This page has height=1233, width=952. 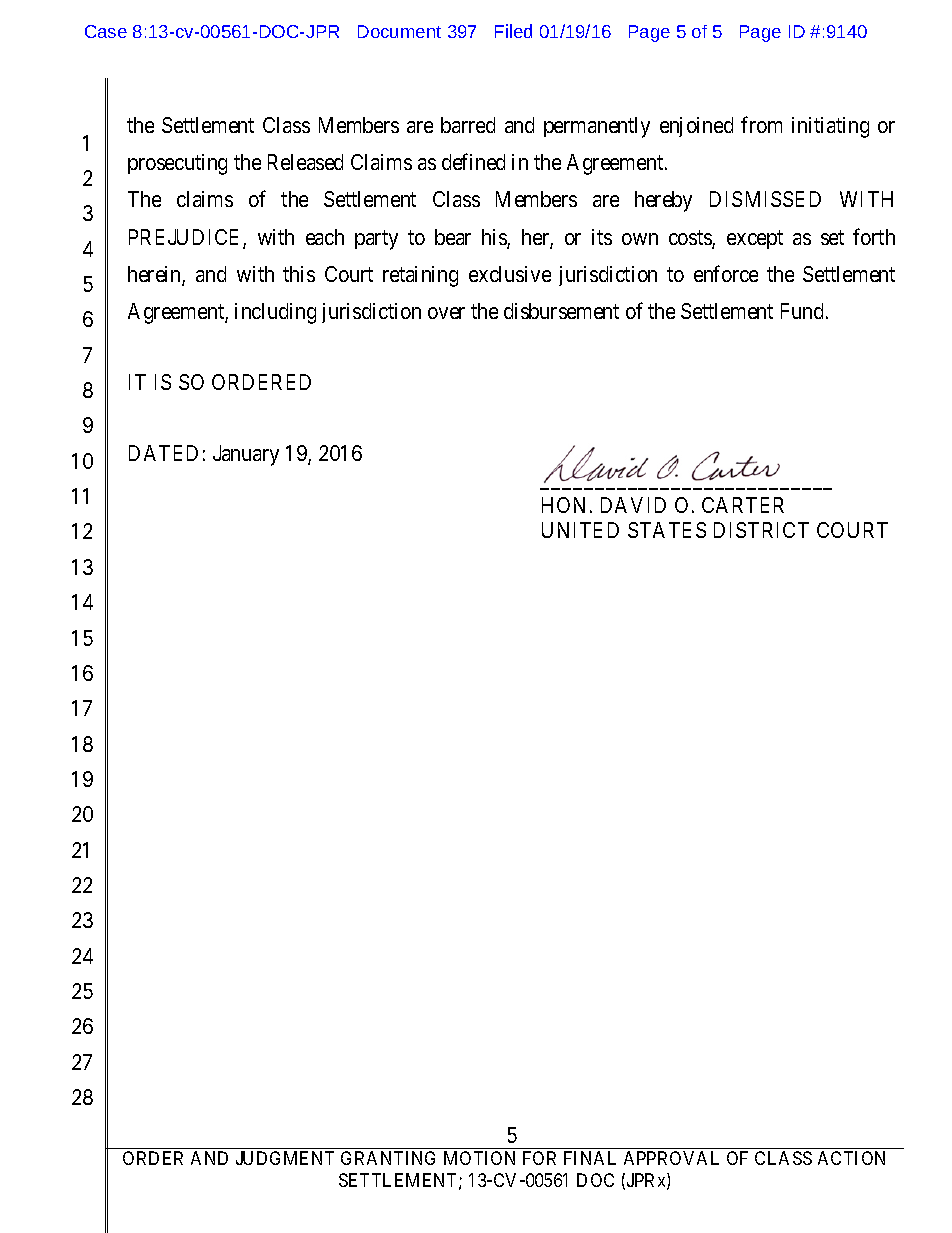 What do you see at coordinates (106, 31) in the page?
I see `Case` at bounding box center [106, 31].
